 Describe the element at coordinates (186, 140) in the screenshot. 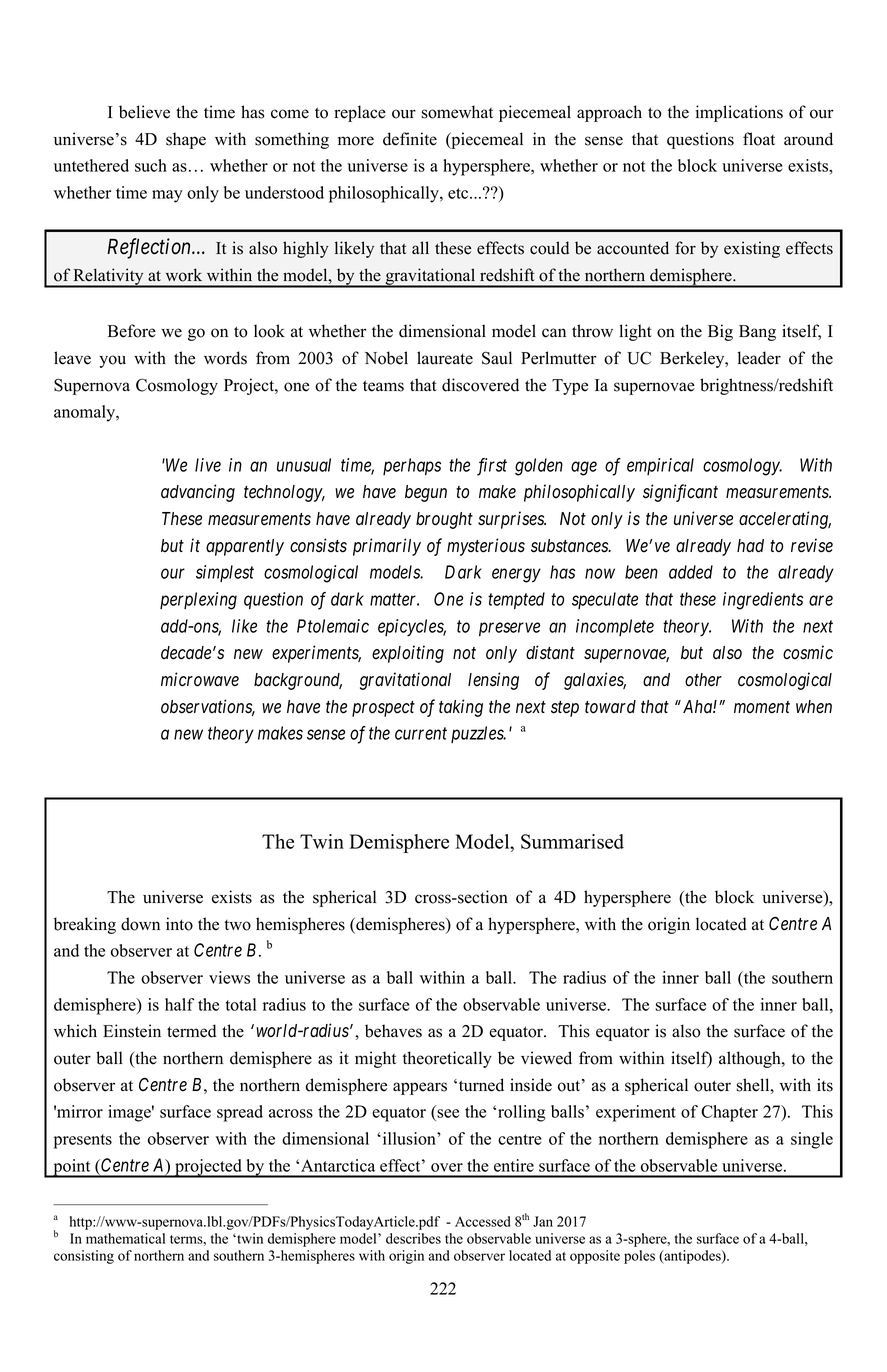

I see `shape` at that location.
